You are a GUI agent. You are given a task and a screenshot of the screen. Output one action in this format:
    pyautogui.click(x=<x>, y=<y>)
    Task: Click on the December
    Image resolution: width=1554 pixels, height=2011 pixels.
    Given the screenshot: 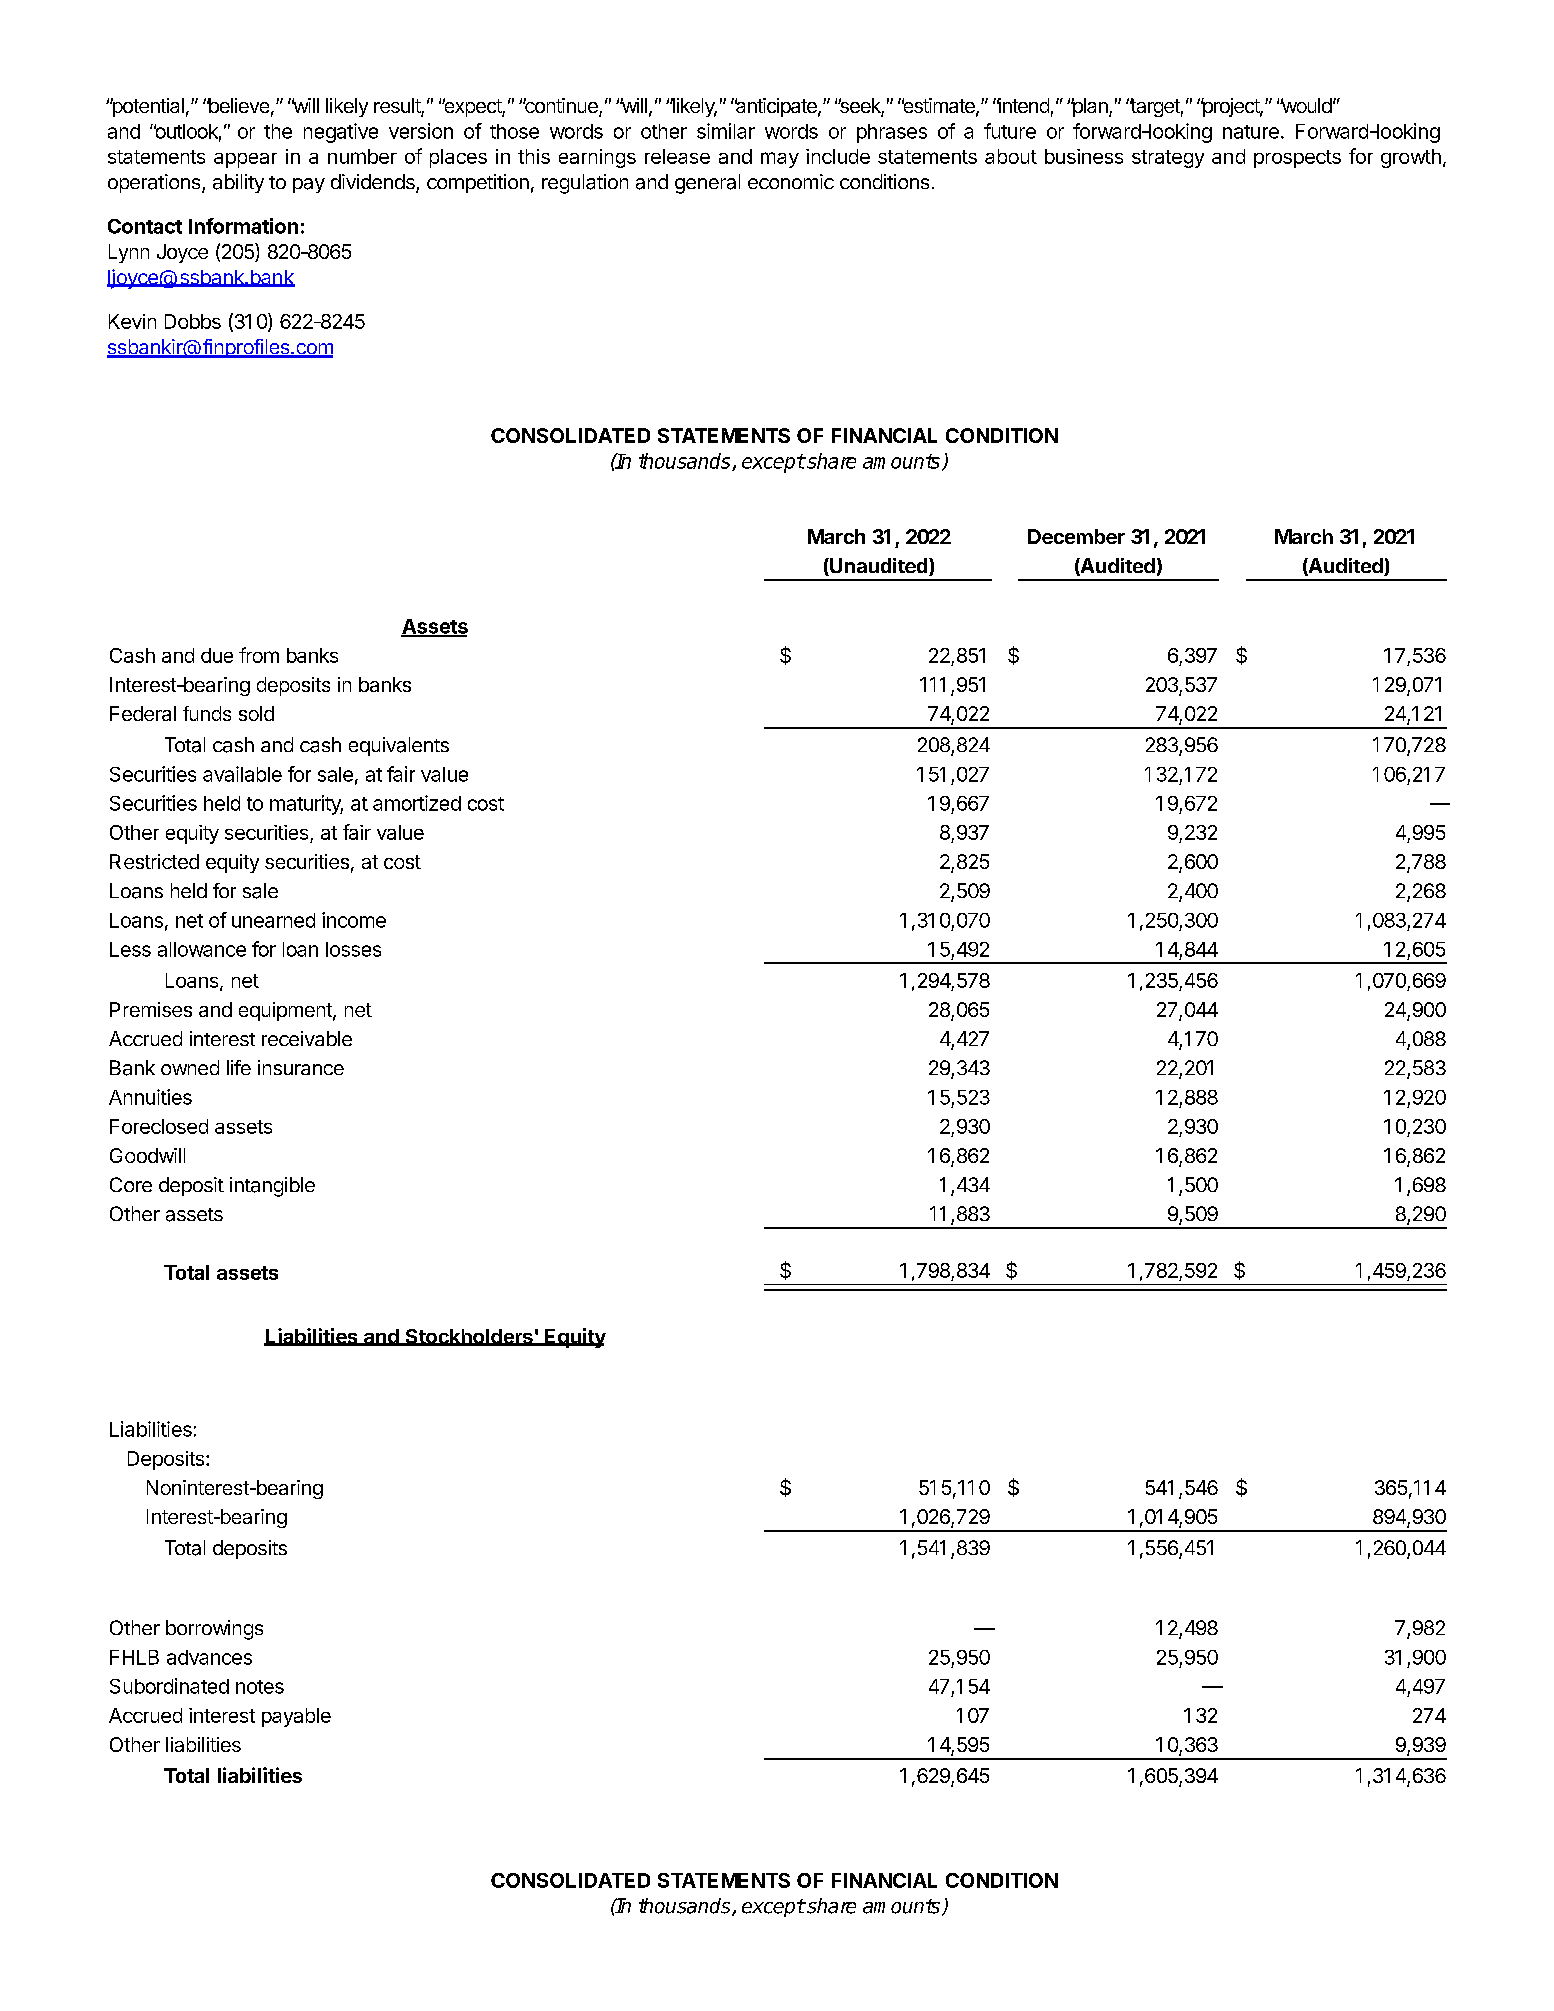 What is the action you would take?
    pyautogui.click(x=1076, y=536)
